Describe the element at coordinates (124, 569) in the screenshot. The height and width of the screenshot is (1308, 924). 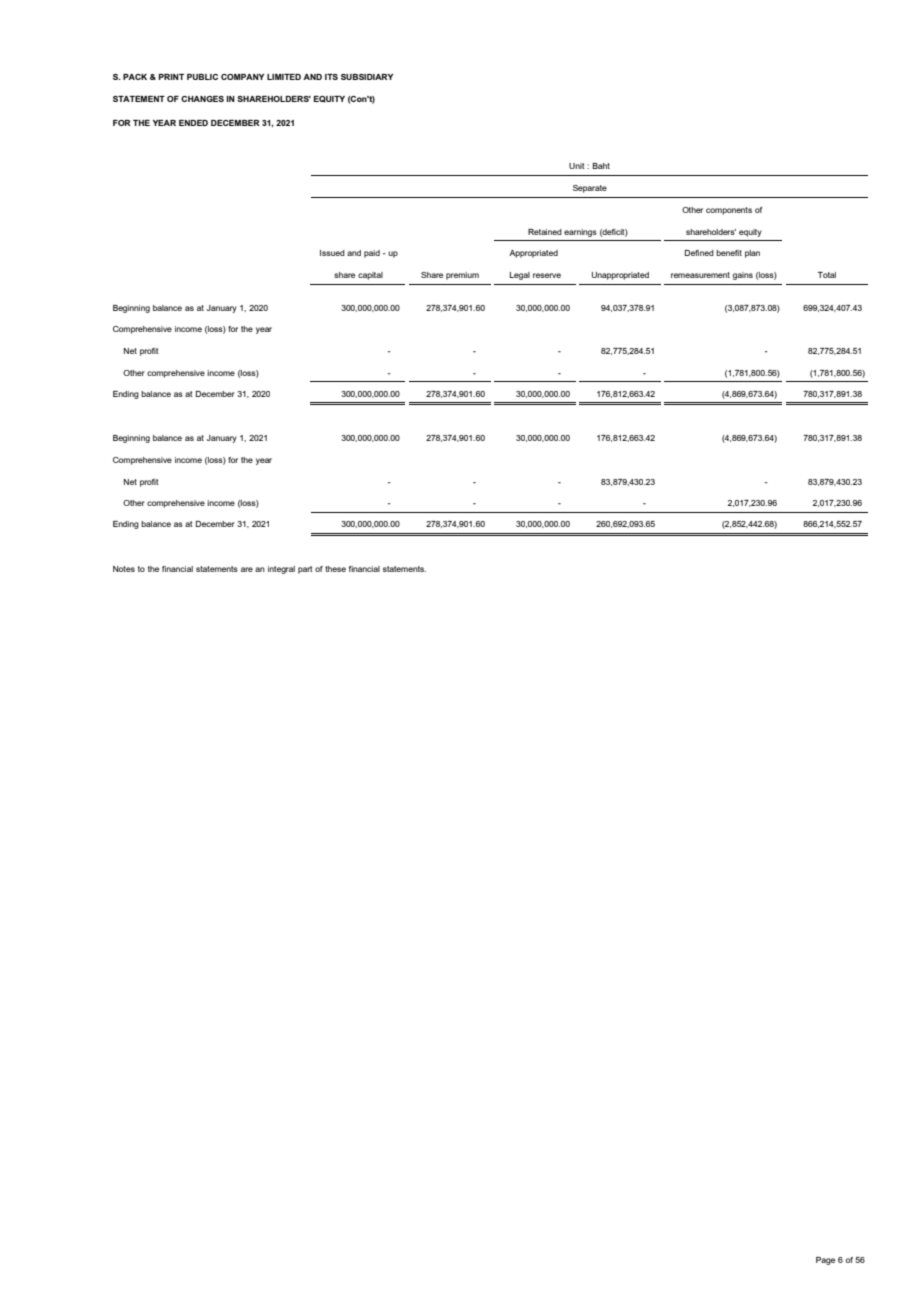
I see `Notes` at that location.
